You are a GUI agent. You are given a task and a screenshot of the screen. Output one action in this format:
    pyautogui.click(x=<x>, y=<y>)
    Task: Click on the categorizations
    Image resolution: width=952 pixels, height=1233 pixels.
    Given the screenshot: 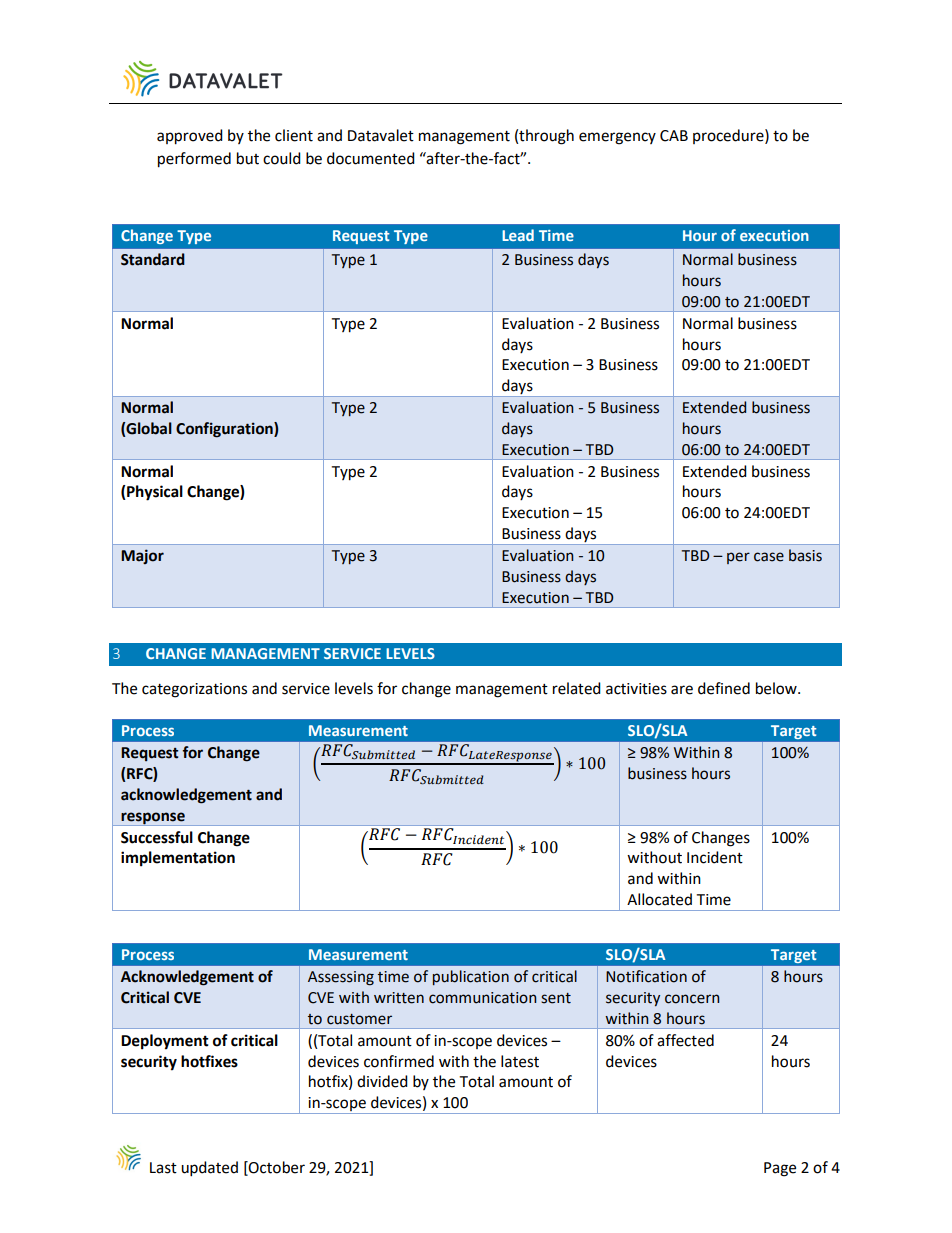 What is the action you would take?
    pyautogui.click(x=194, y=690)
